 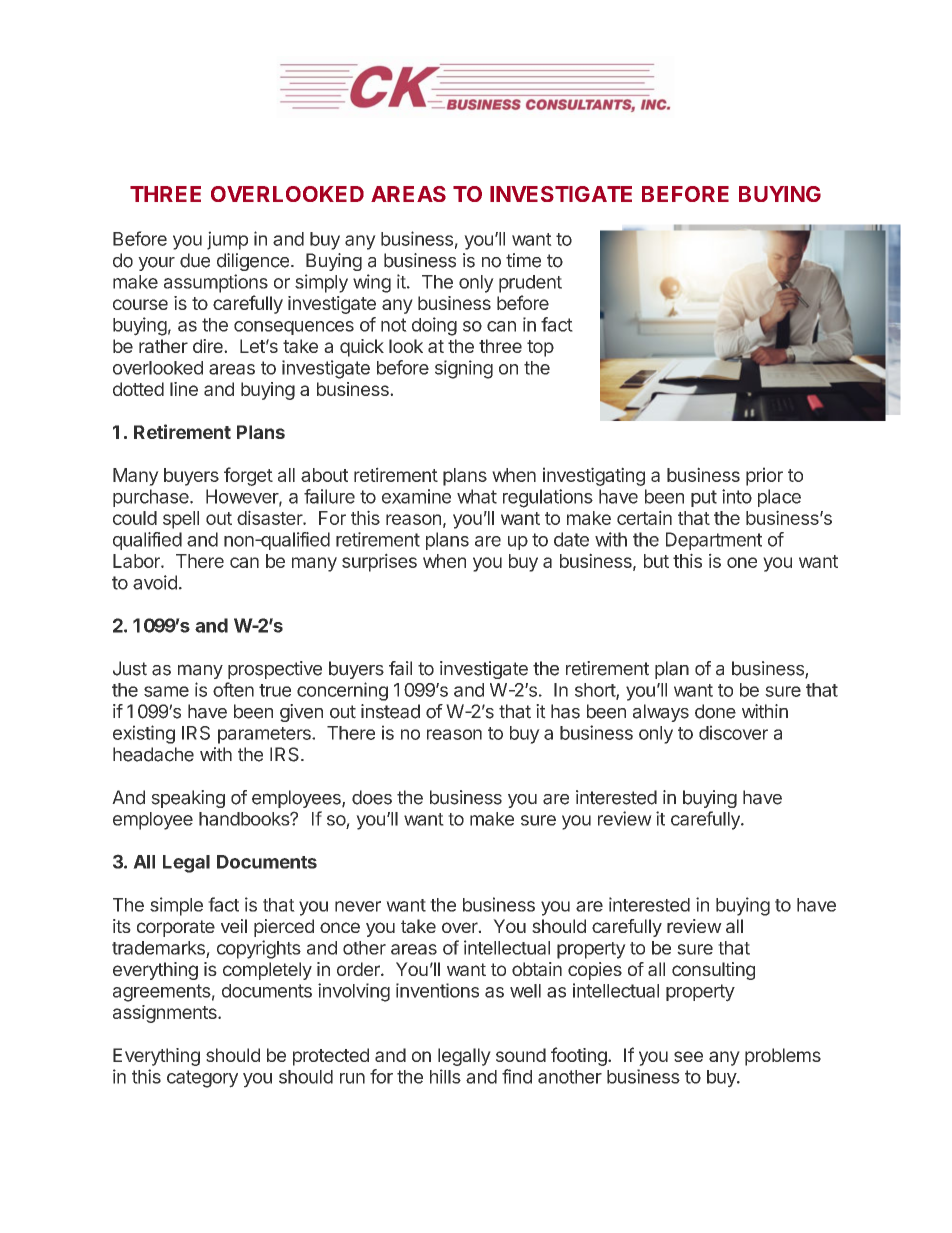 I want to click on category, so click(x=202, y=1079).
